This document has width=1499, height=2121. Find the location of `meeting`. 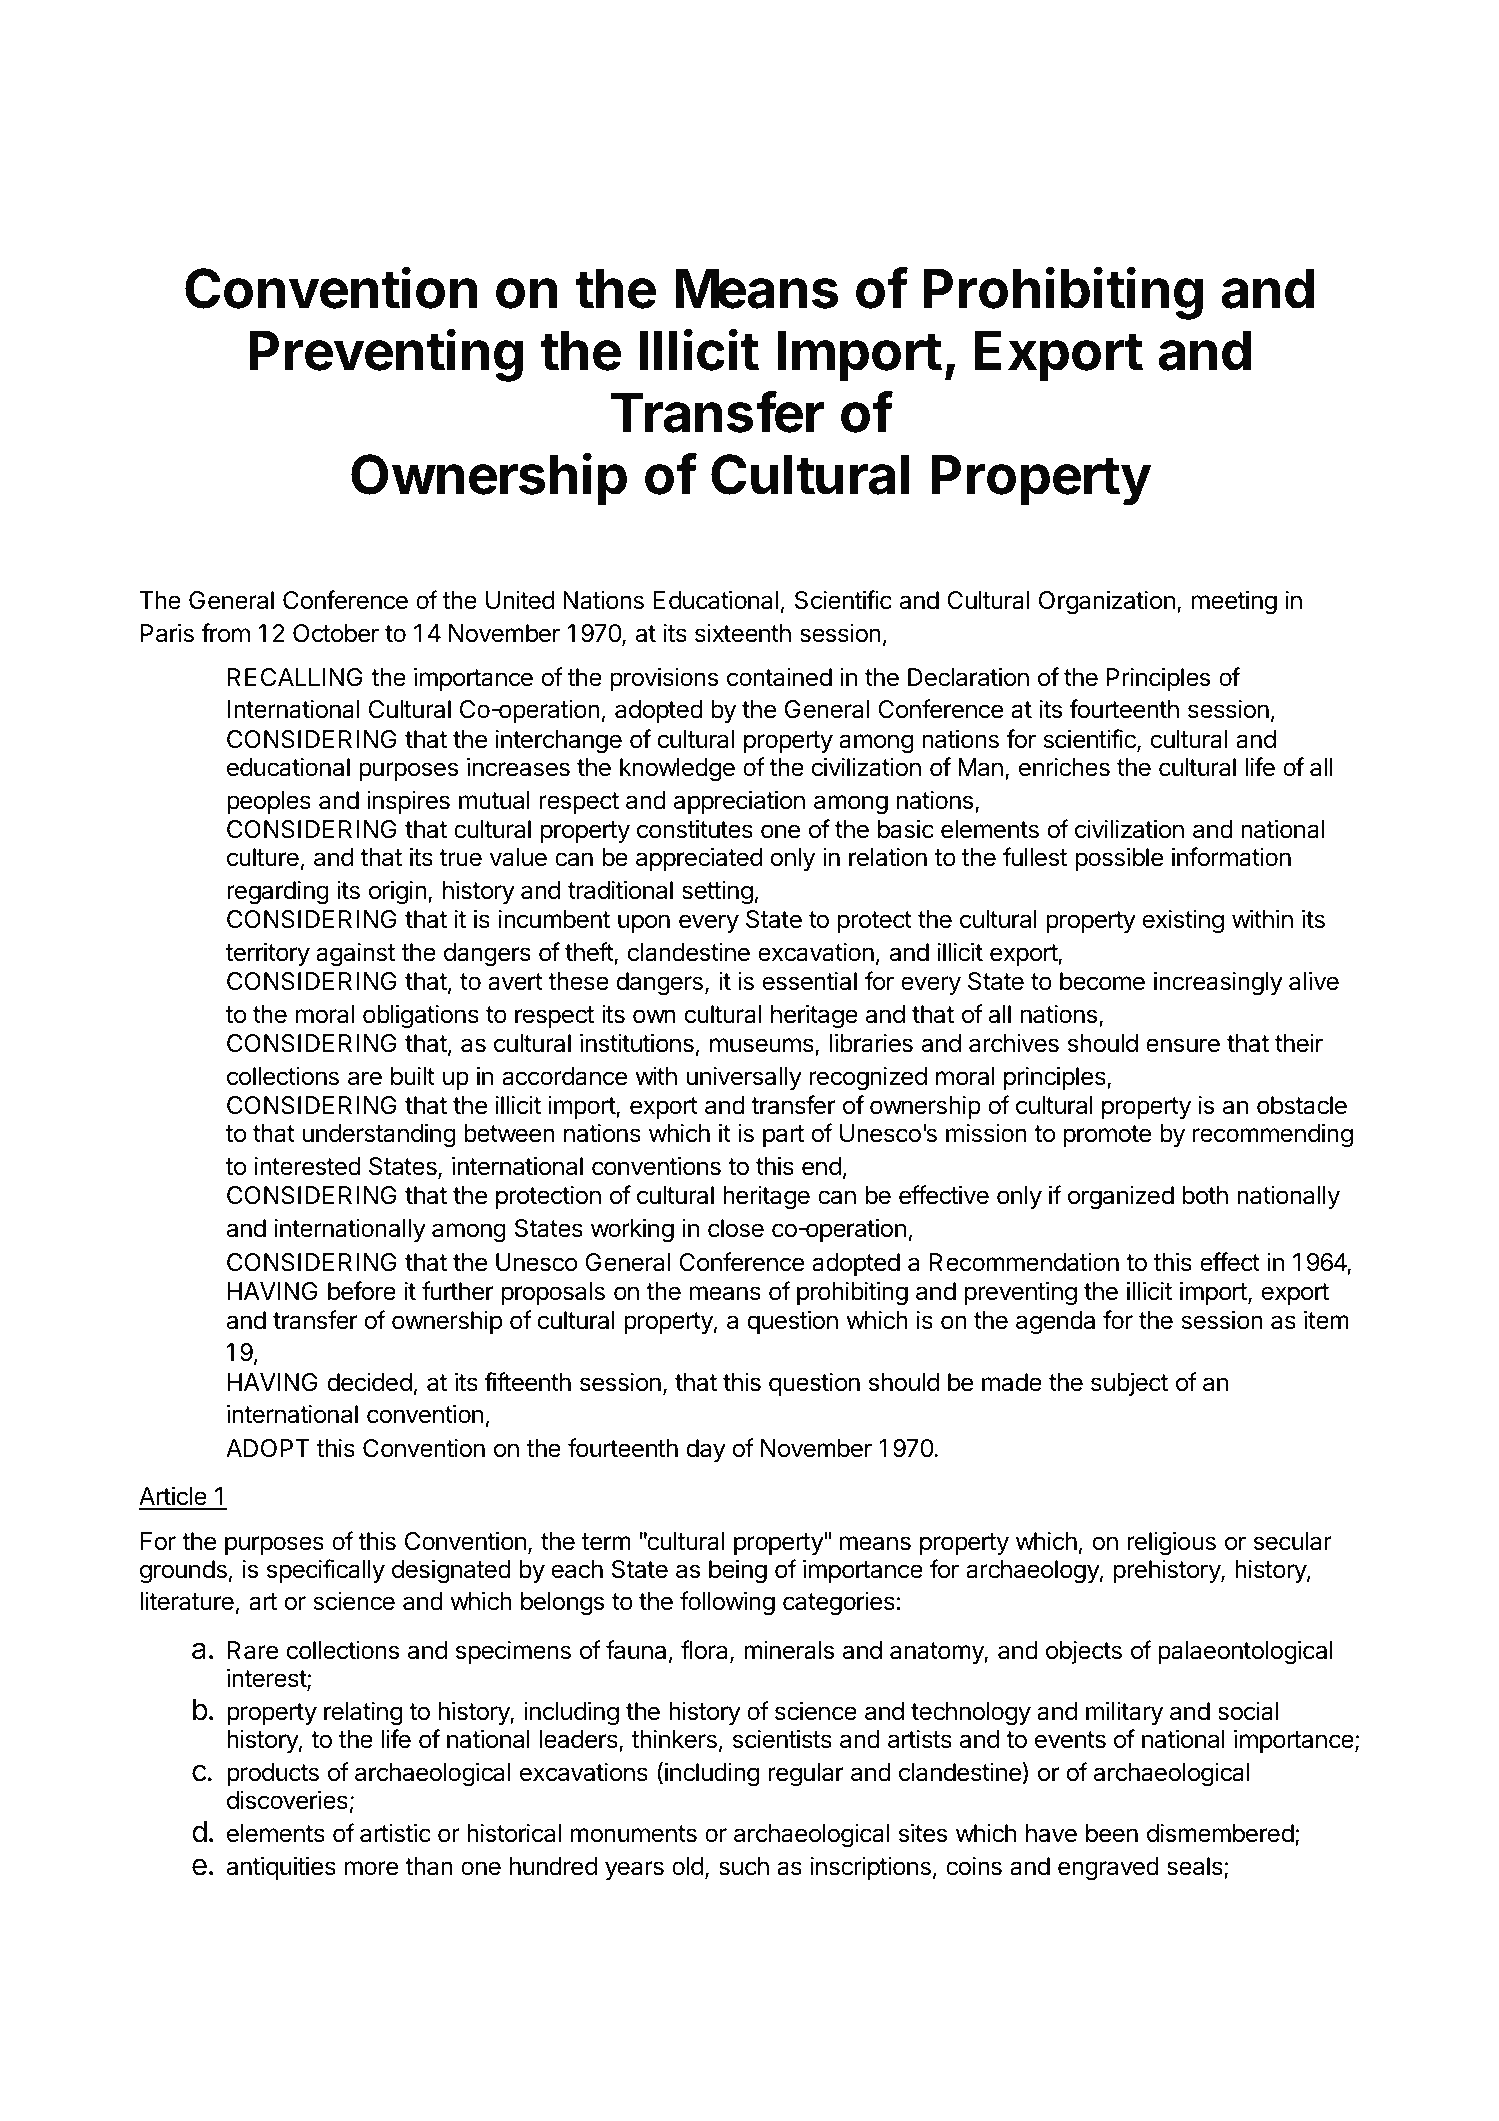

meeting is located at coordinates (1234, 602).
